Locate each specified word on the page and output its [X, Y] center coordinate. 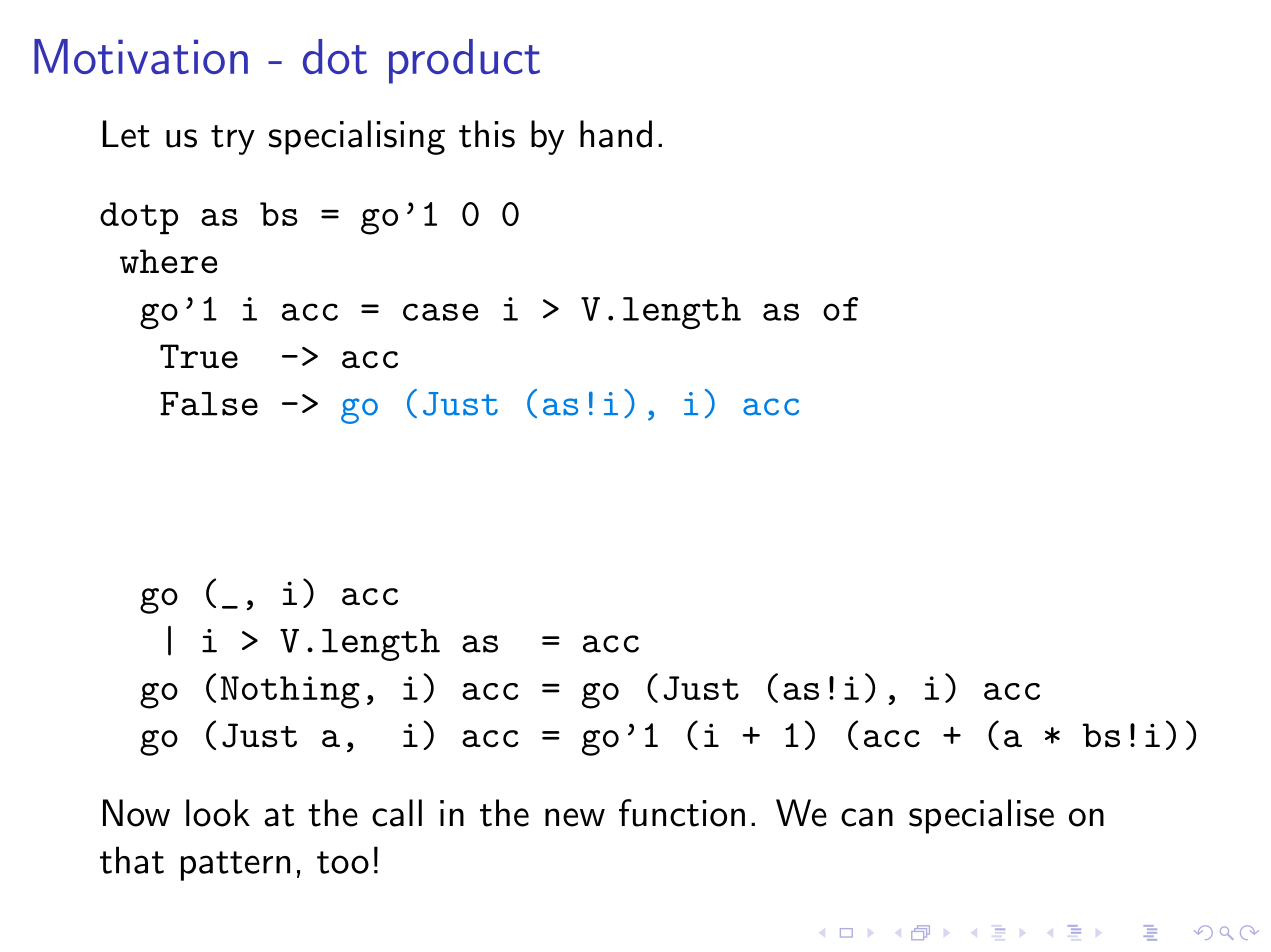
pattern [235, 866]
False [209, 404]
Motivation [141, 56]
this [487, 134]
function [682, 813]
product [464, 61]
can [867, 817]
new [575, 817]
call [397, 813]
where [168, 261]
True [199, 356]
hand [616, 134]
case [440, 312]
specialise [981, 816]
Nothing [290, 692]
